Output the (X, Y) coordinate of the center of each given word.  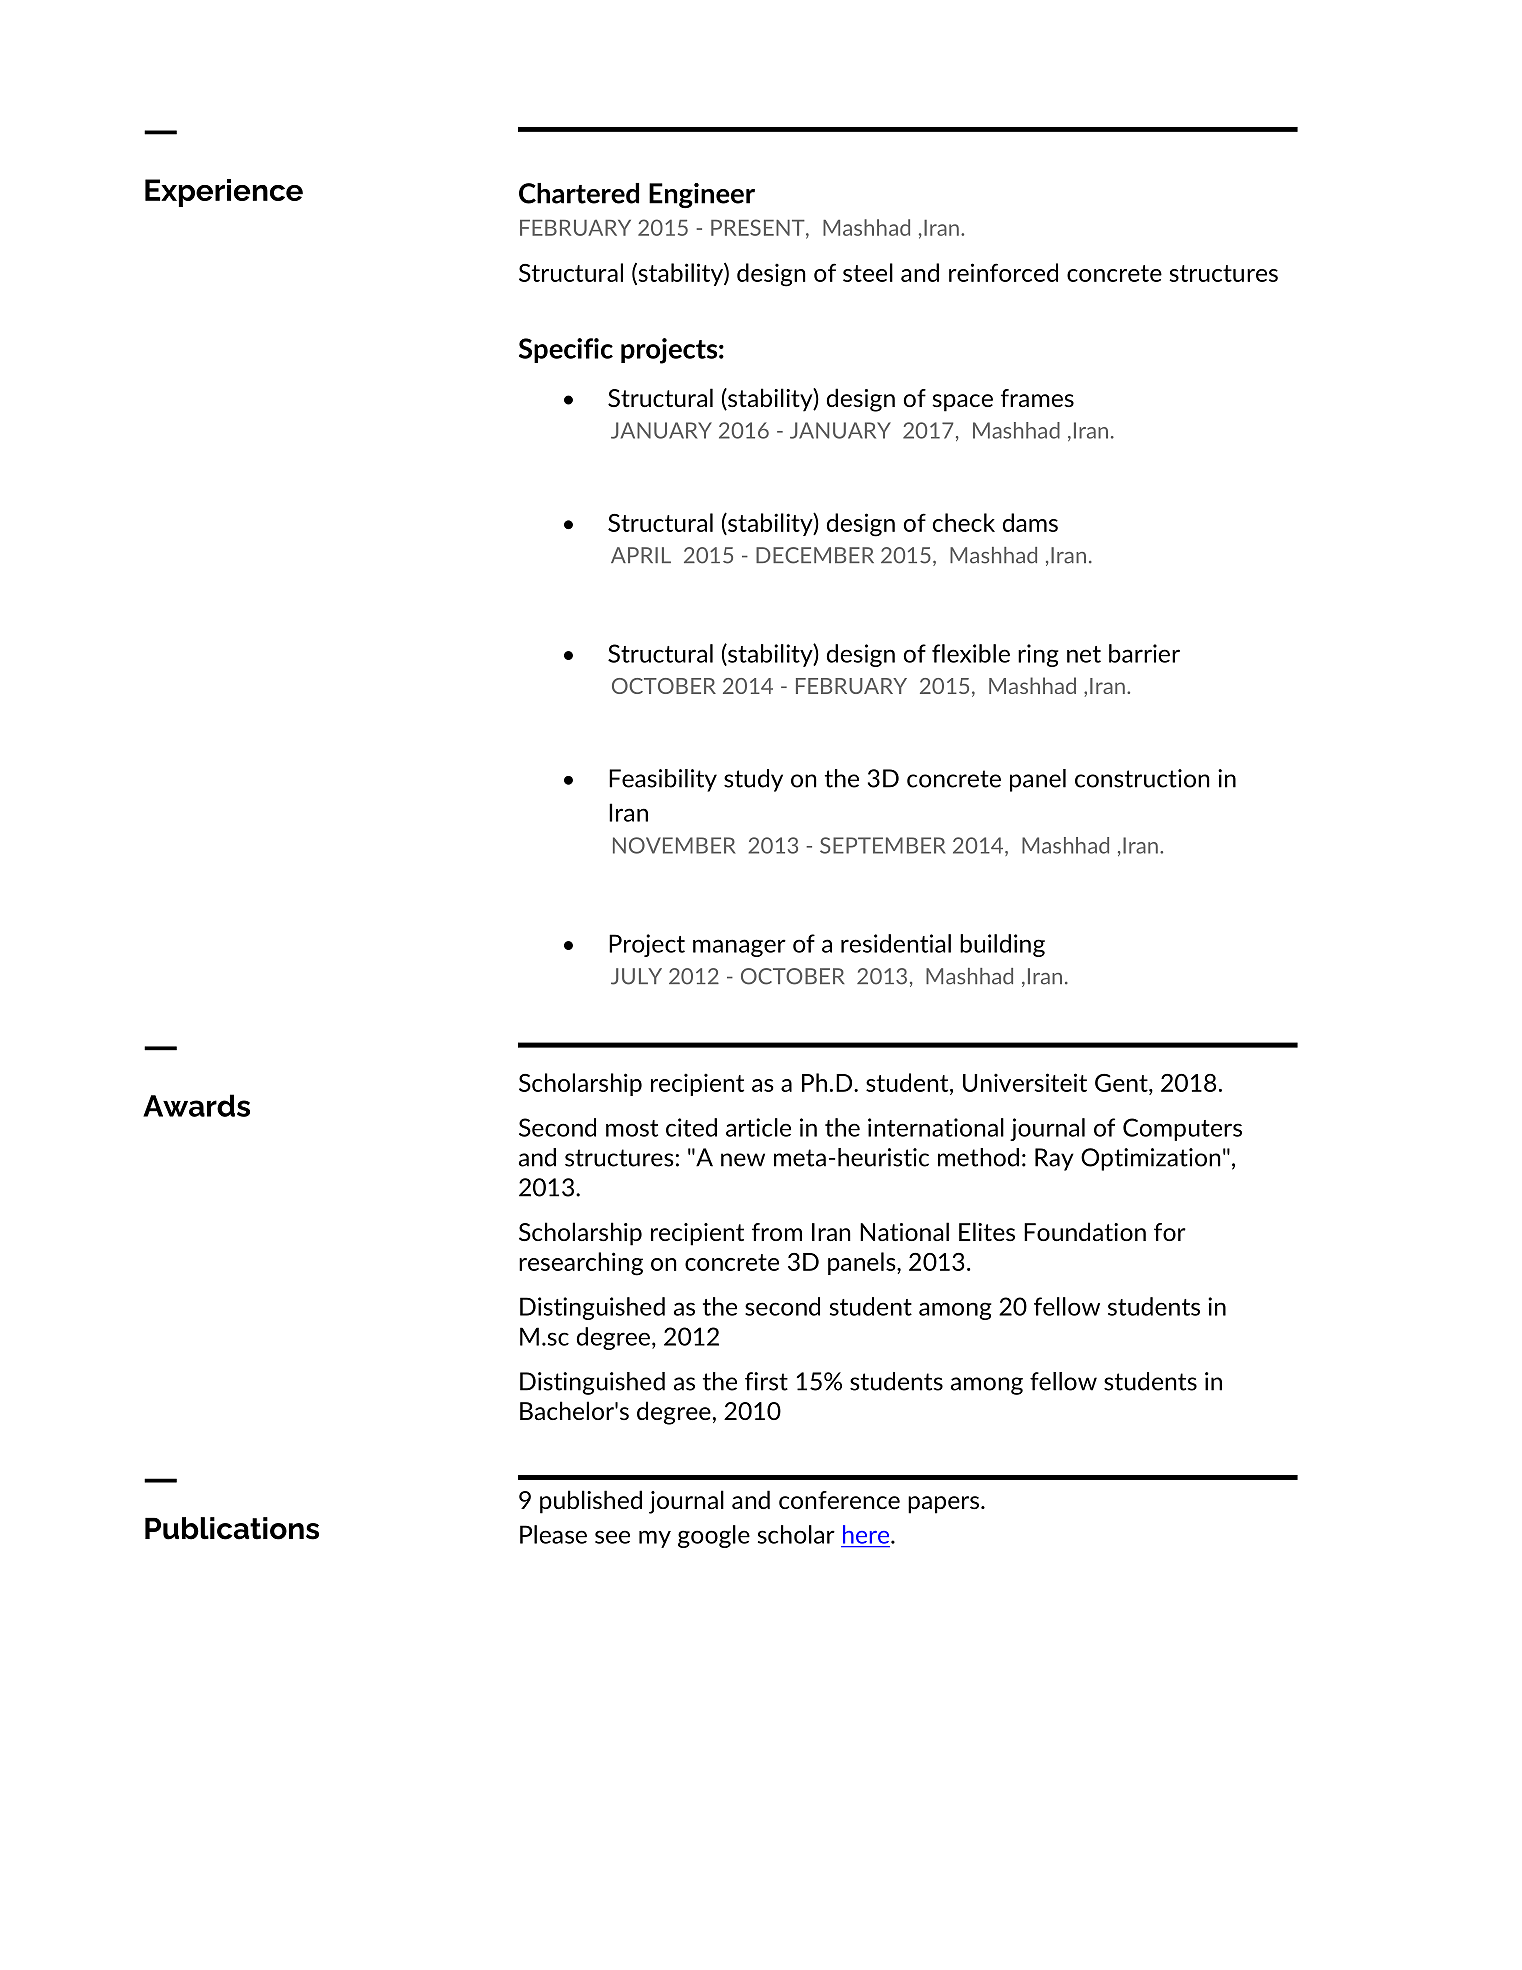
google (714, 1536)
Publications (232, 1528)
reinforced (1003, 272)
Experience (224, 193)
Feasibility (663, 780)
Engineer (702, 195)
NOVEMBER (674, 845)
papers (945, 1505)
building (1002, 945)
